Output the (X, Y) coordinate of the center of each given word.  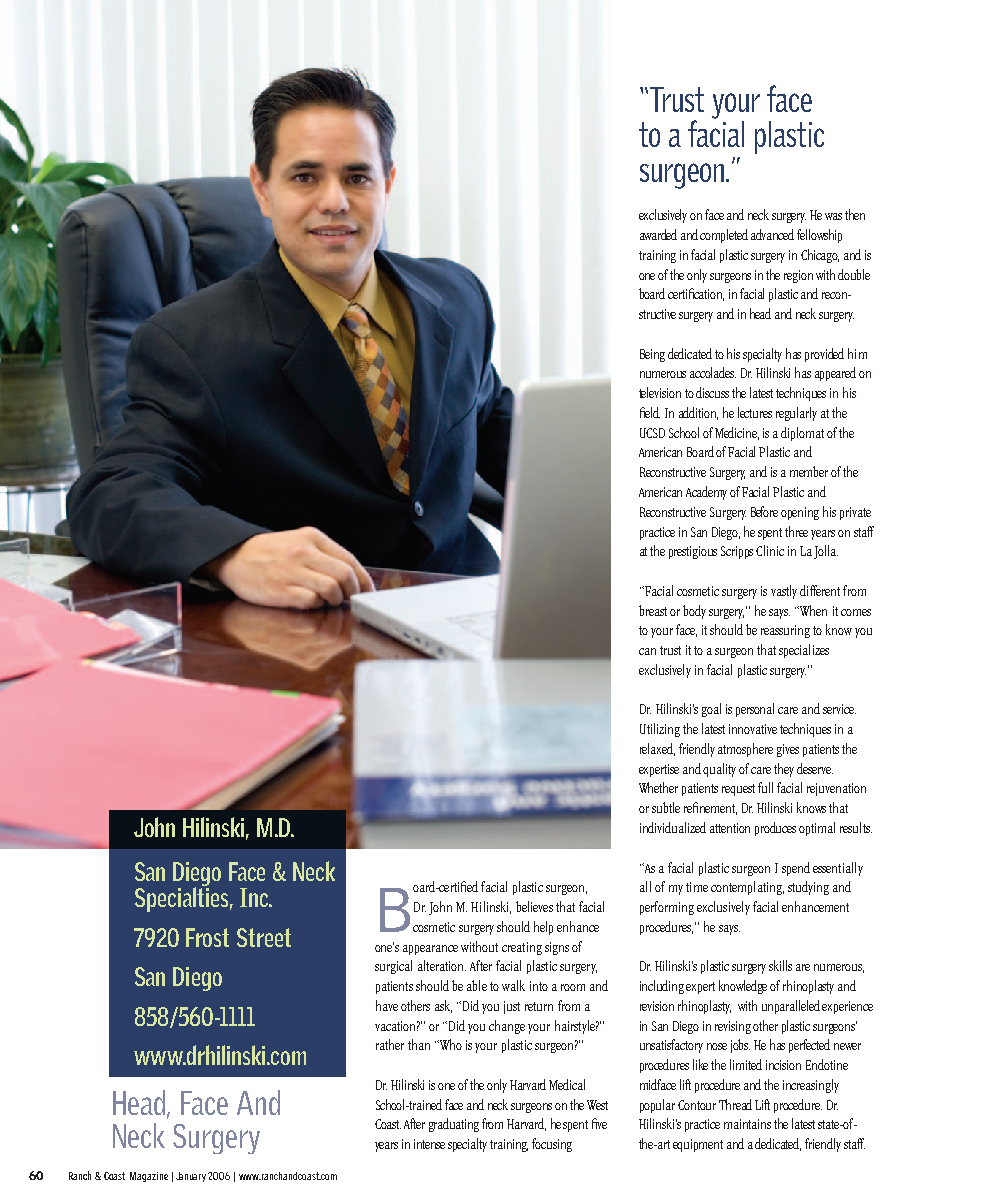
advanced (772, 234)
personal (755, 710)
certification (696, 294)
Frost (207, 937)
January (192, 1177)
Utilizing (660, 730)
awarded (658, 234)
